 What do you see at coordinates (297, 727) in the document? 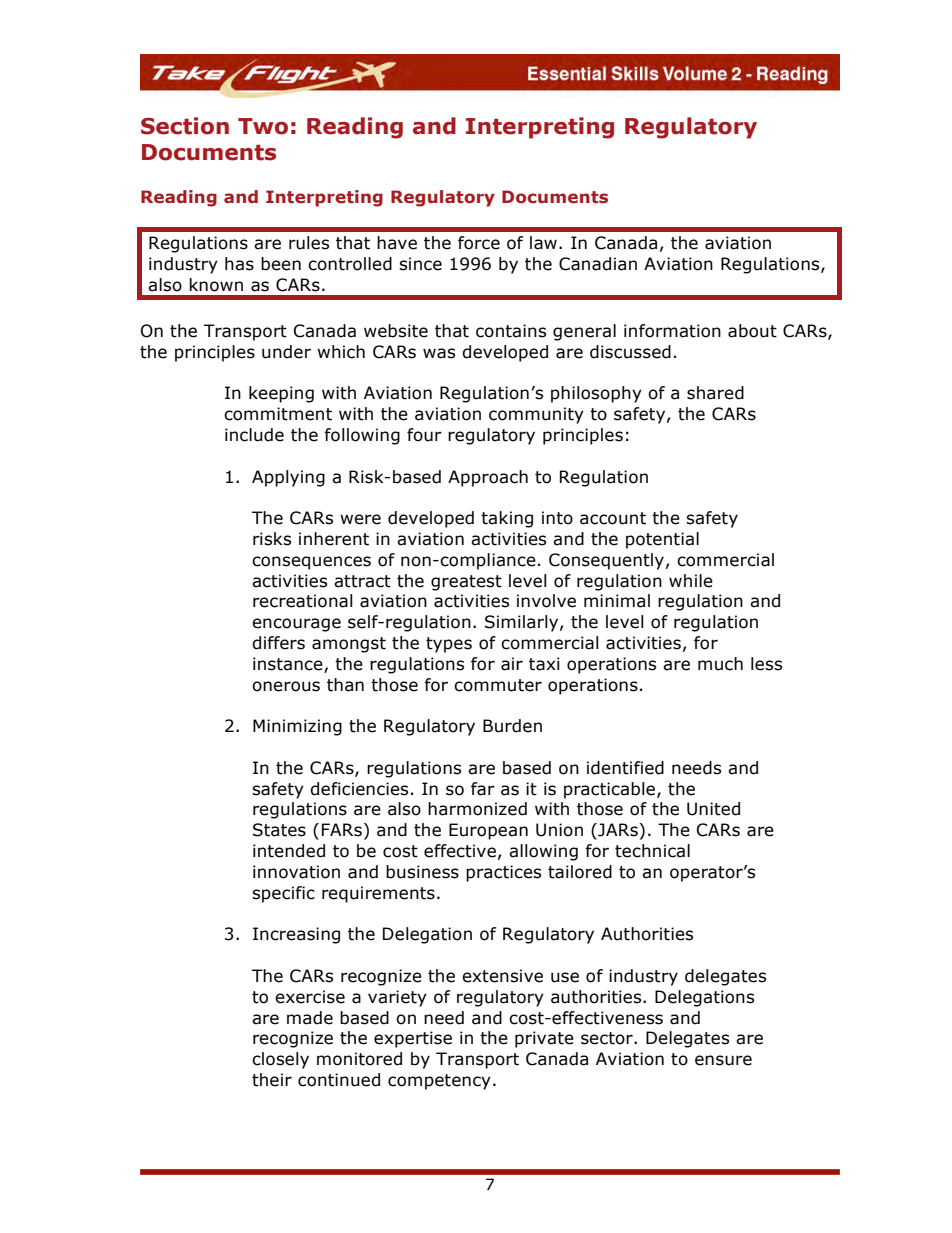
I see `Minimizing` at bounding box center [297, 727].
